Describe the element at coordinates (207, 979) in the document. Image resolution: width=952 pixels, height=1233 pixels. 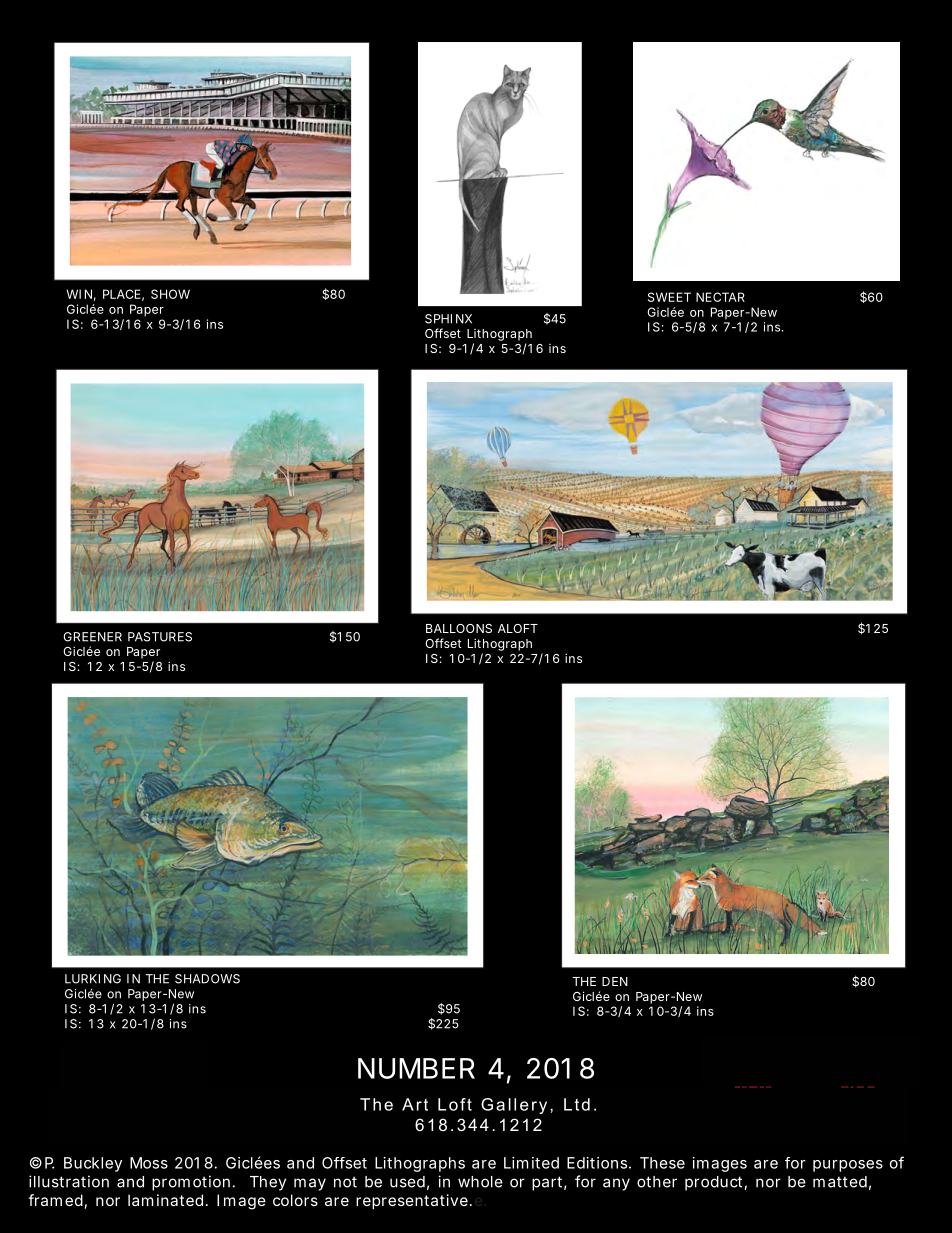
I see `SHADOWS` at that location.
